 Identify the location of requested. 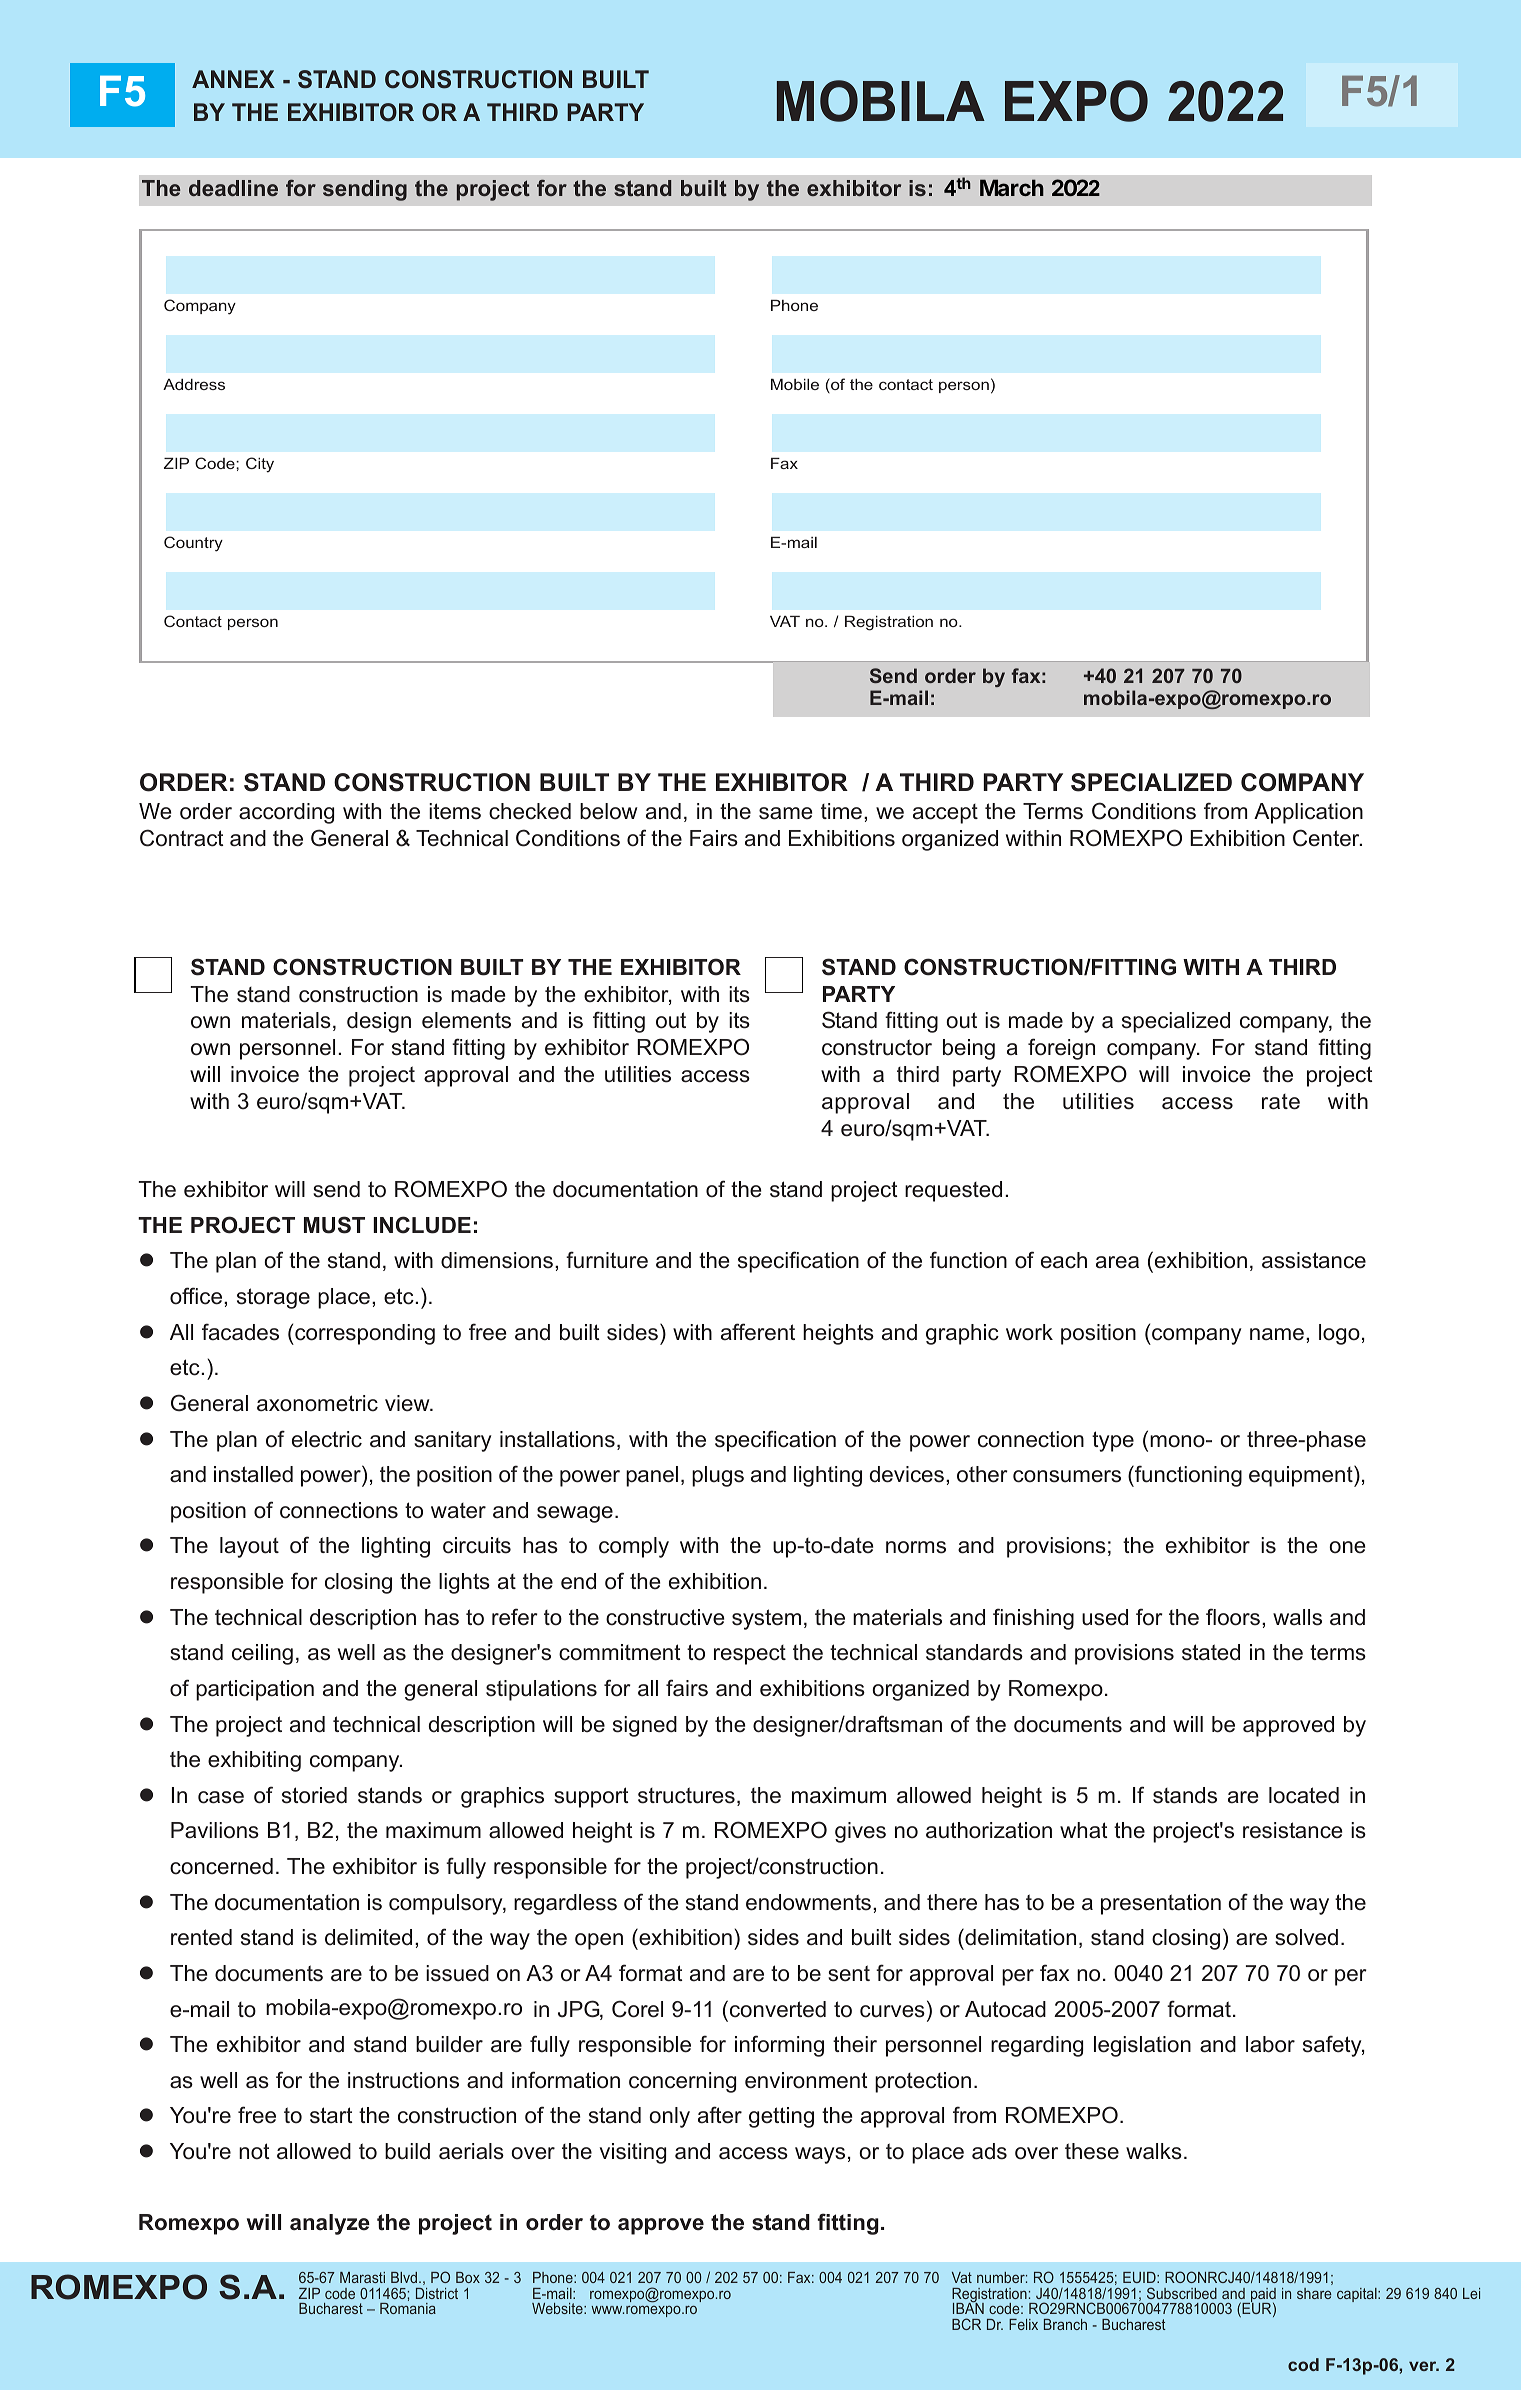
(953, 1191).
